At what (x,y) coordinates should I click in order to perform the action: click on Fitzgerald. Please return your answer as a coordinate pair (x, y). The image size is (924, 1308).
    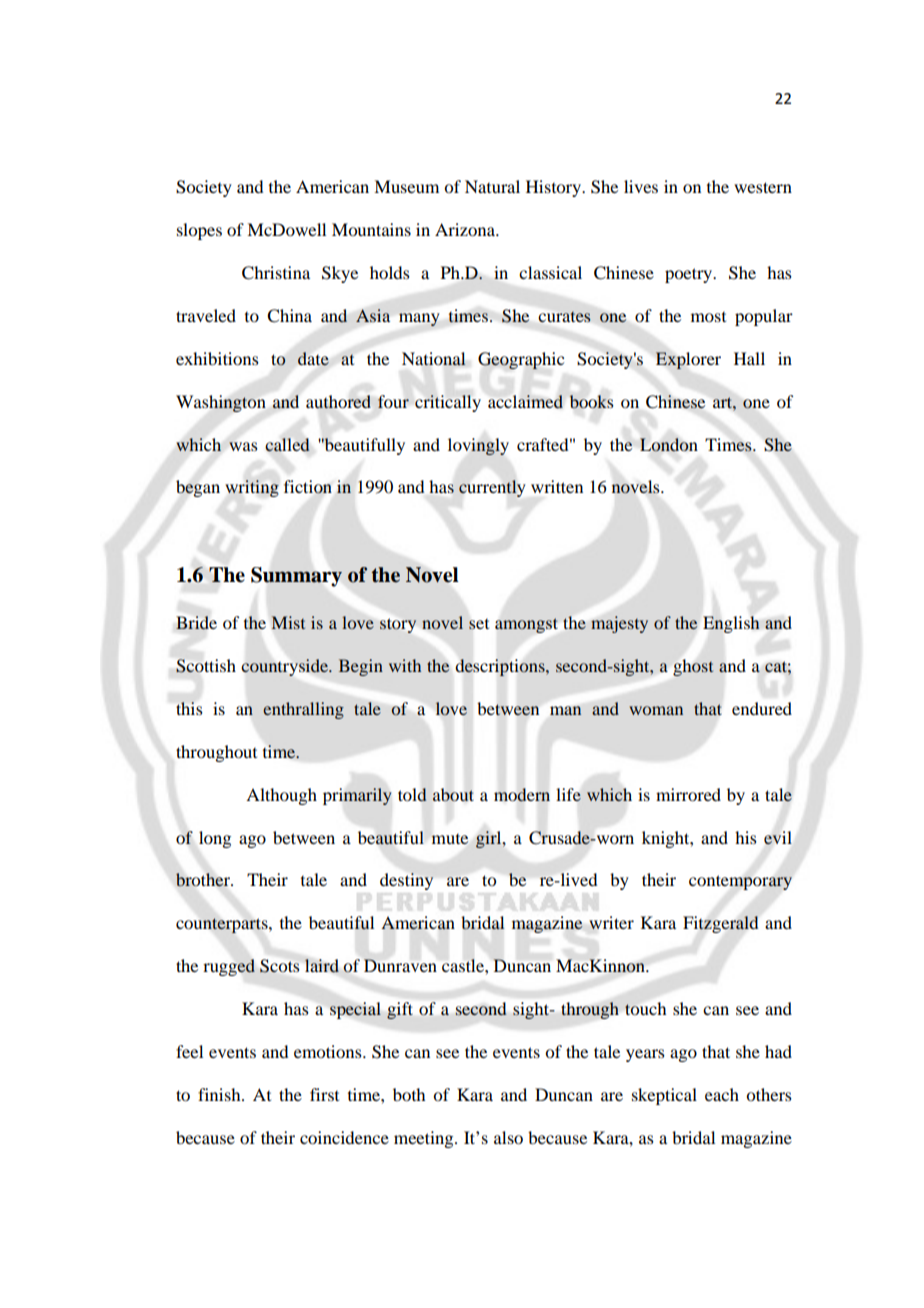
    Looking at the image, I should click on (720, 924).
